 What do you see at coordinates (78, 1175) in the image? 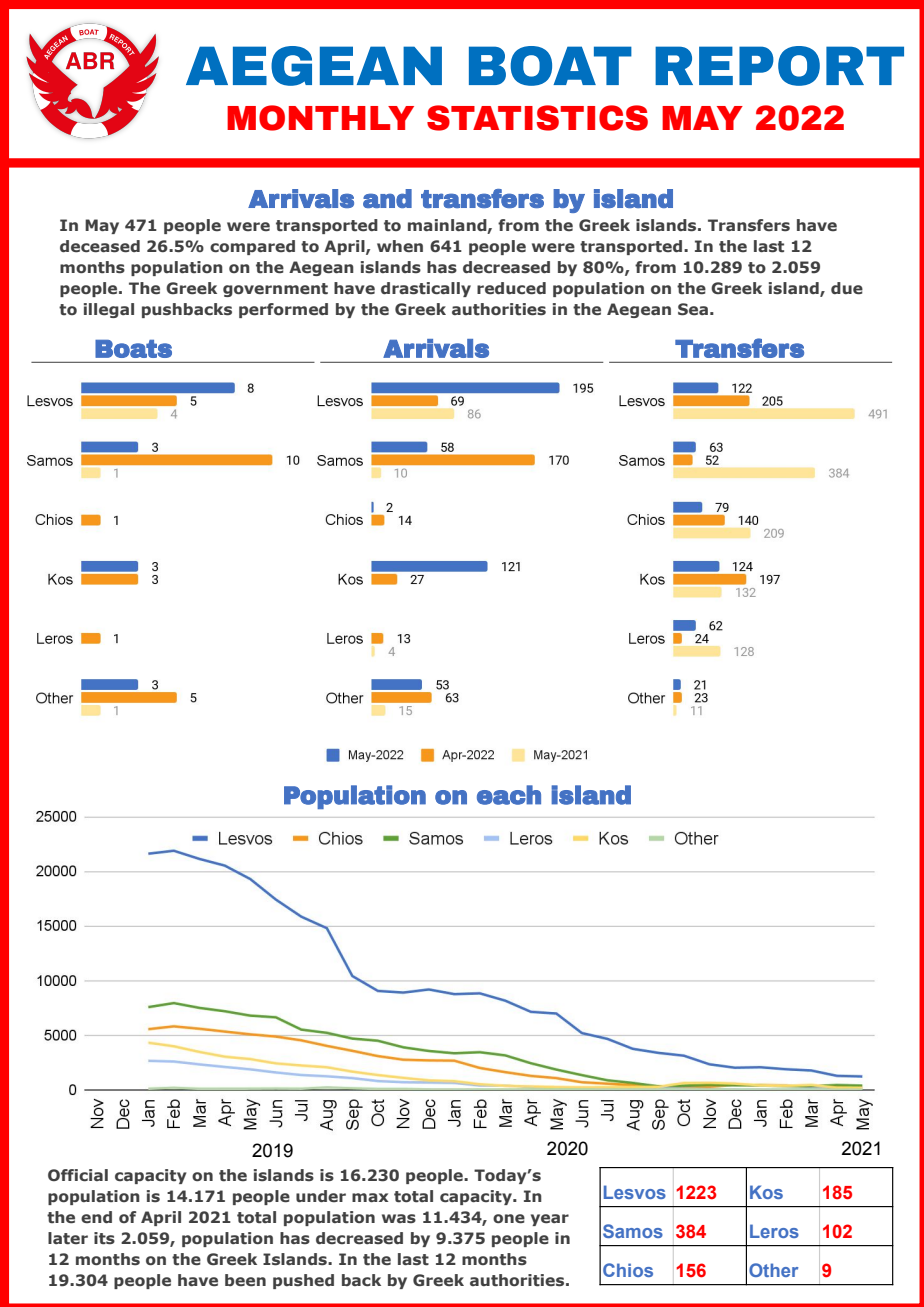
I see `Official` at bounding box center [78, 1175].
